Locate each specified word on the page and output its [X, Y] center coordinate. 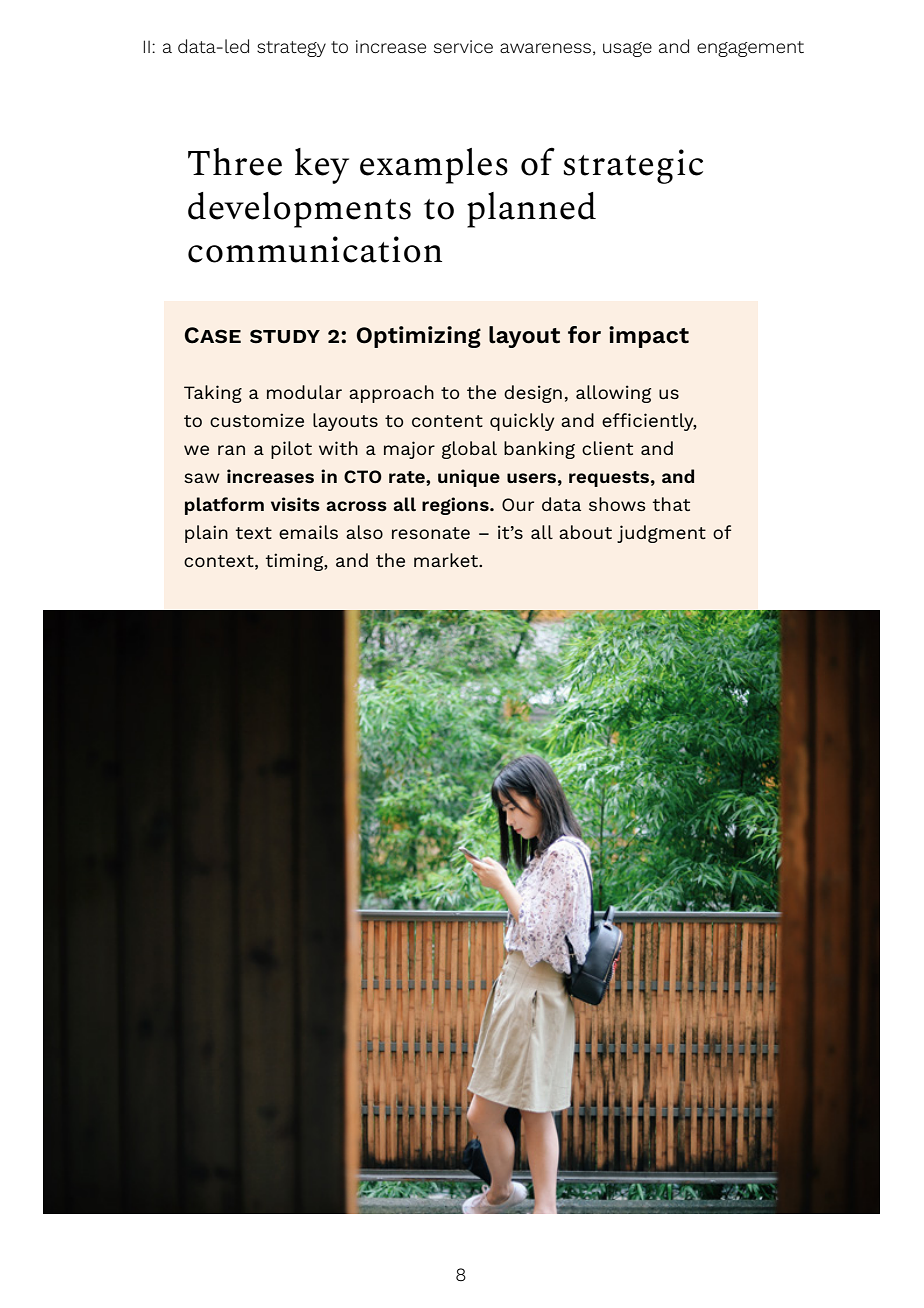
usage [627, 49]
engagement [750, 49]
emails [308, 532]
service [463, 46]
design [533, 394]
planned [531, 210]
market [447, 560]
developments [299, 210]
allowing [613, 394]
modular [304, 392]
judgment [661, 534]
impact [649, 337]
